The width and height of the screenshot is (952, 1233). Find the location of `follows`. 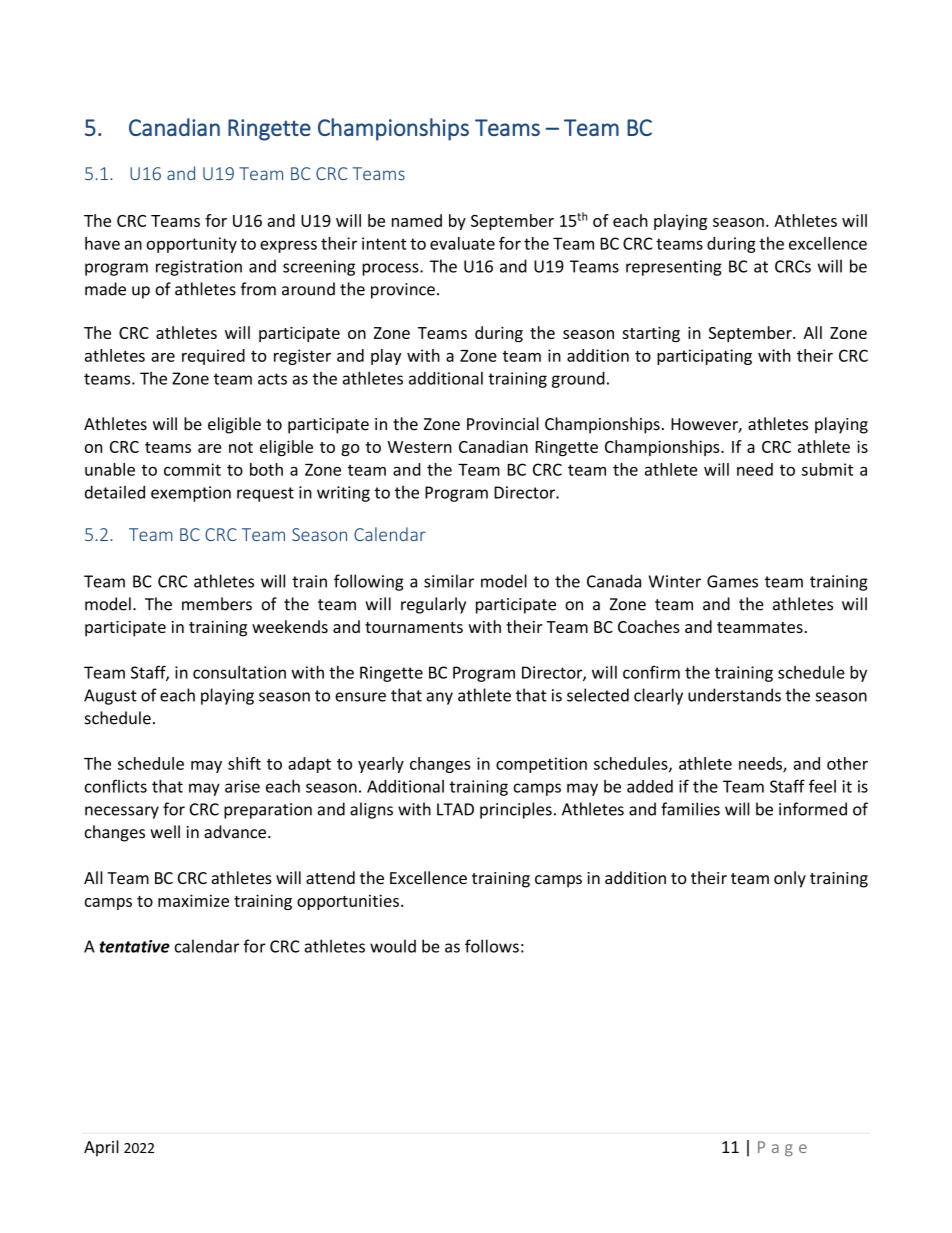

follows is located at coordinates (492, 946).
